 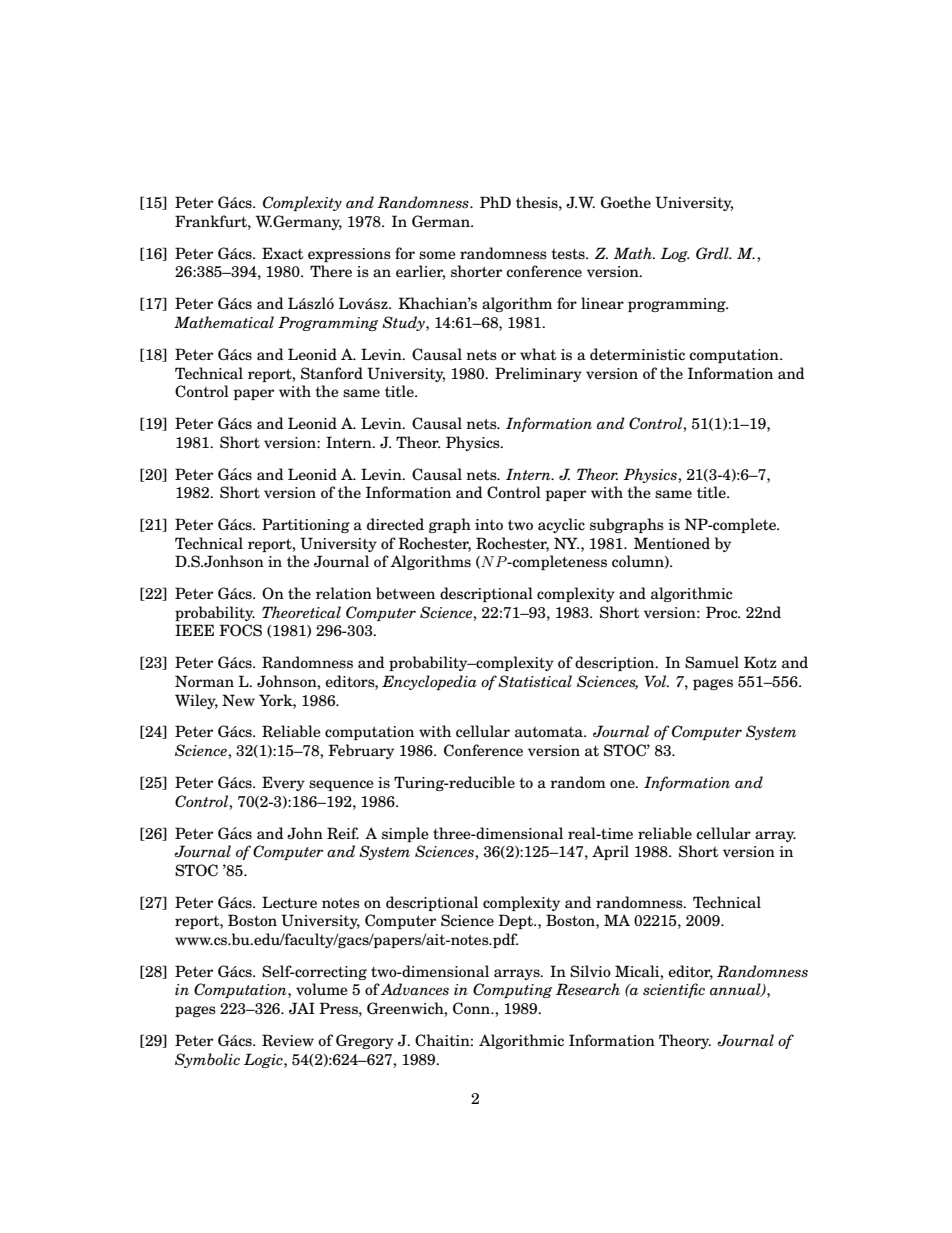 I want to click on some, so click(x=437, y=255).
